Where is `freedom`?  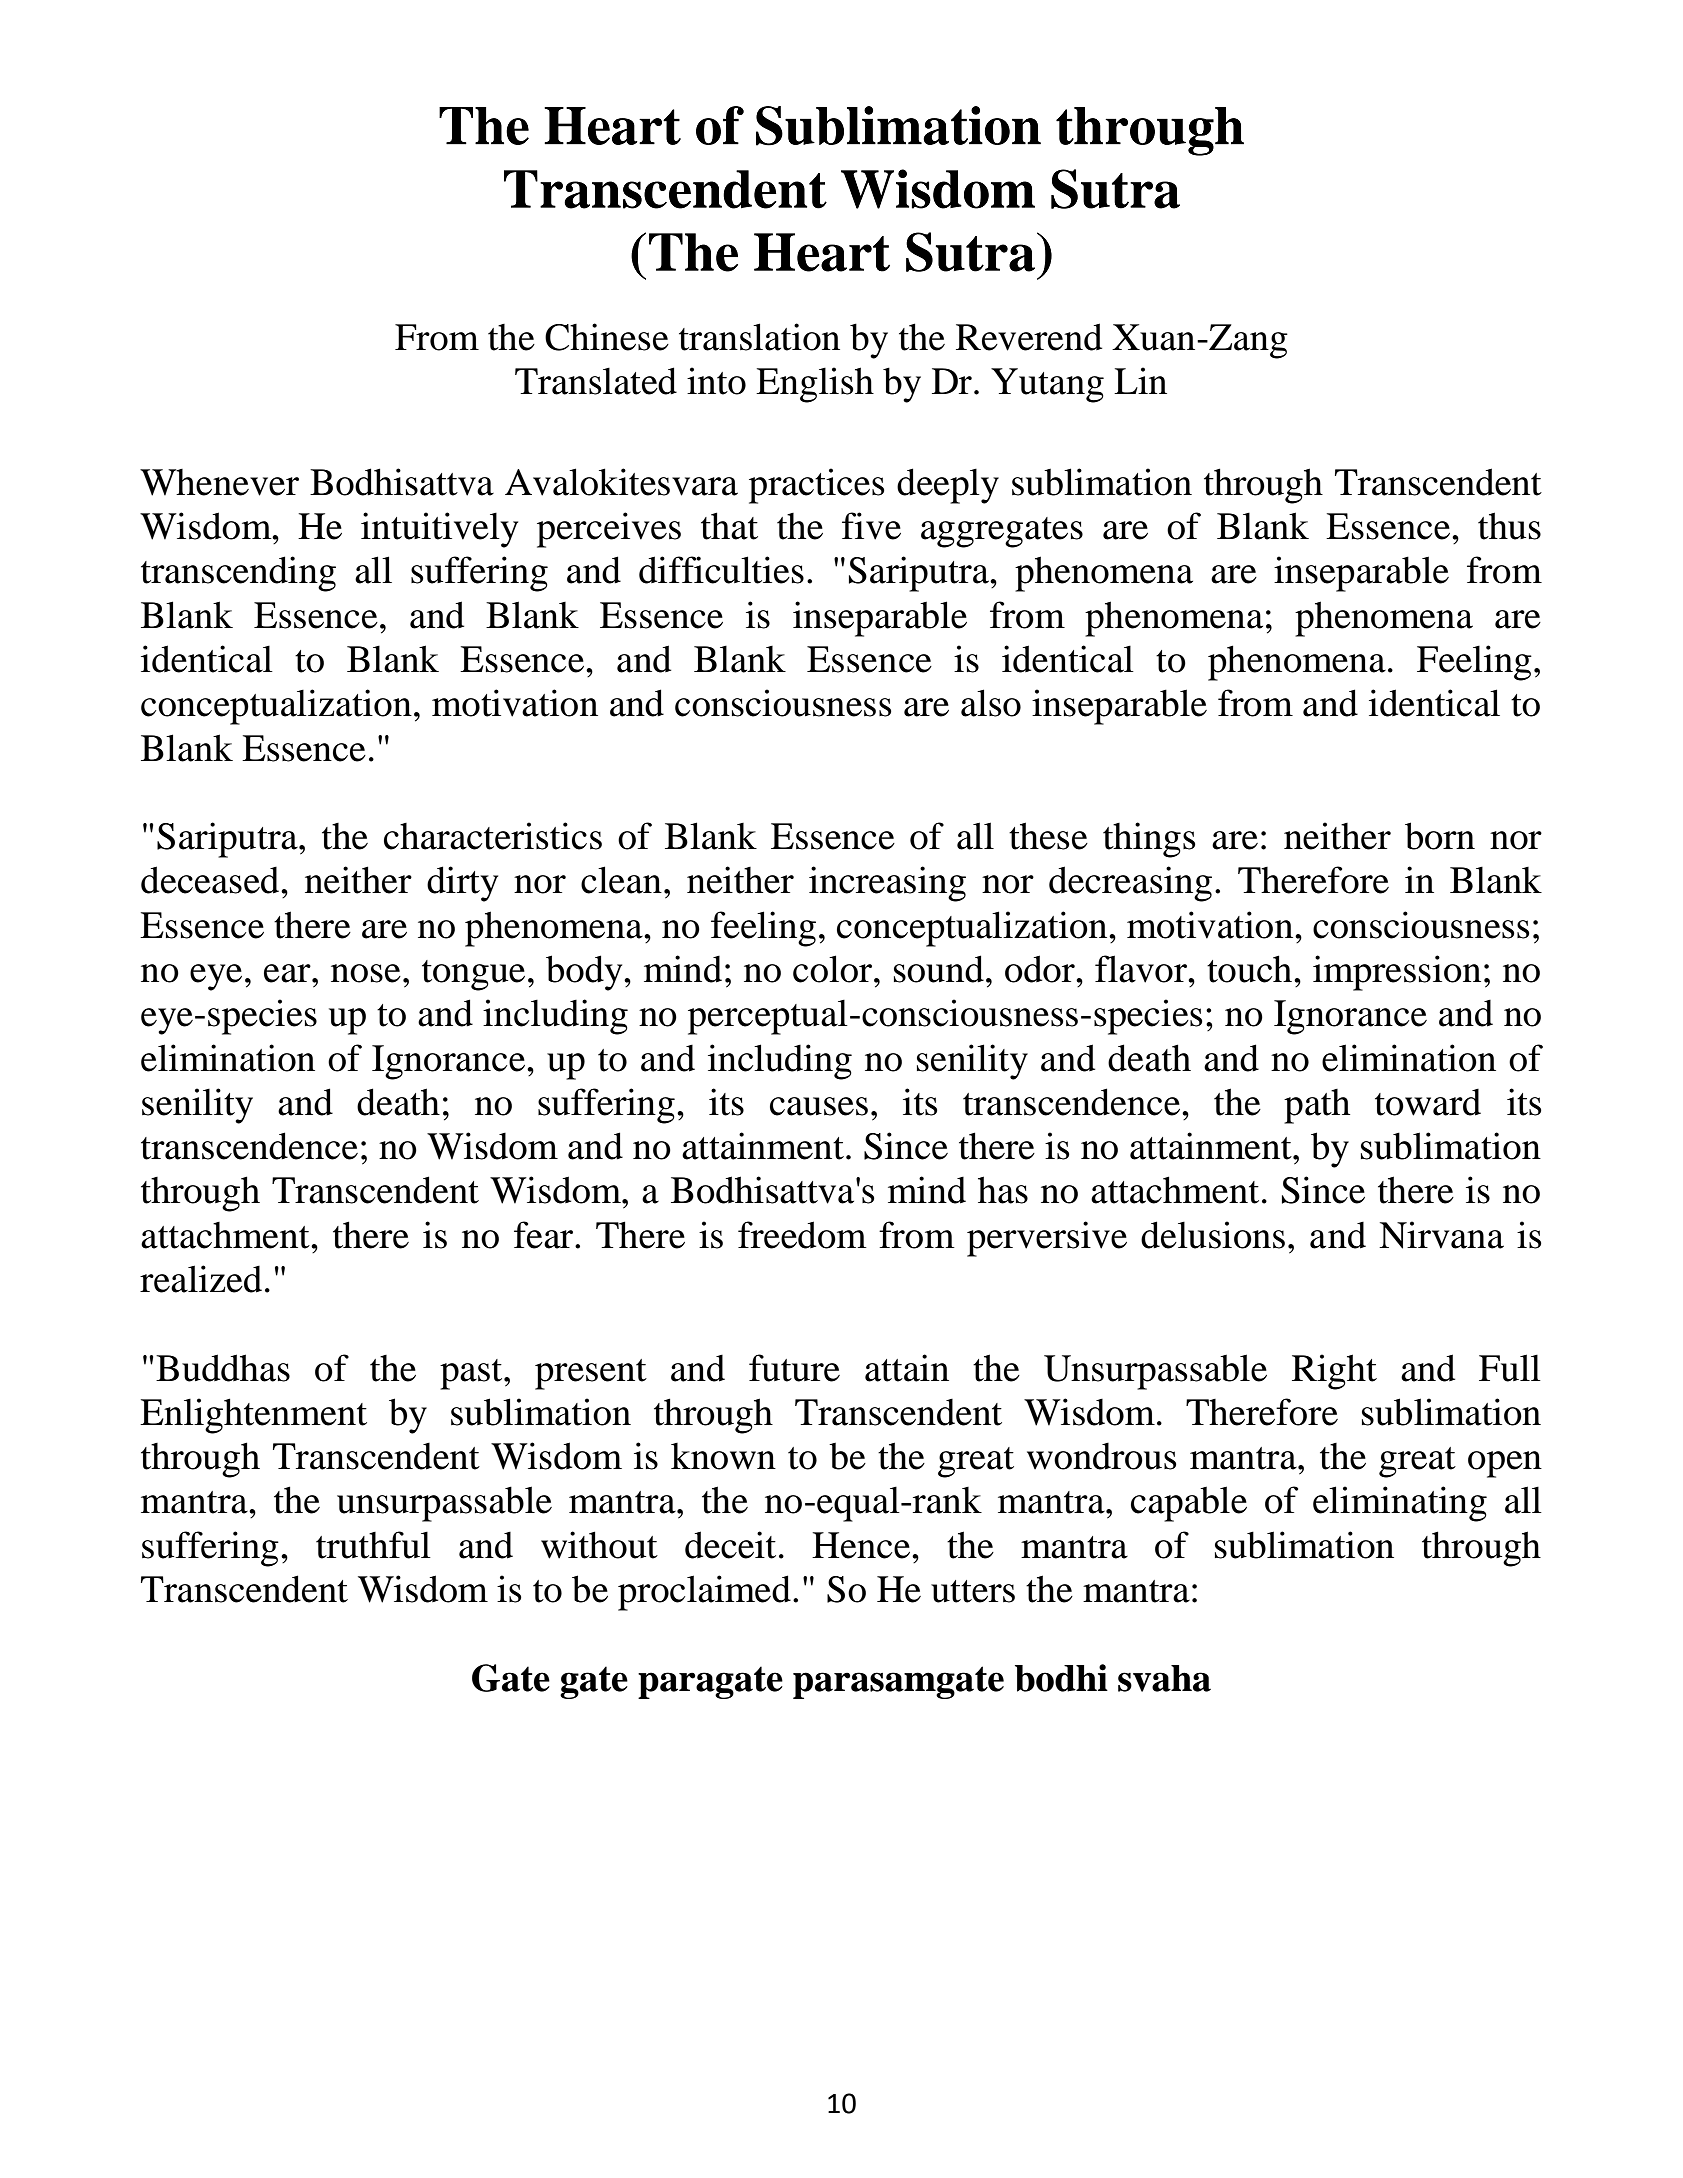
freedom is located at coordinates (802, 1235).
